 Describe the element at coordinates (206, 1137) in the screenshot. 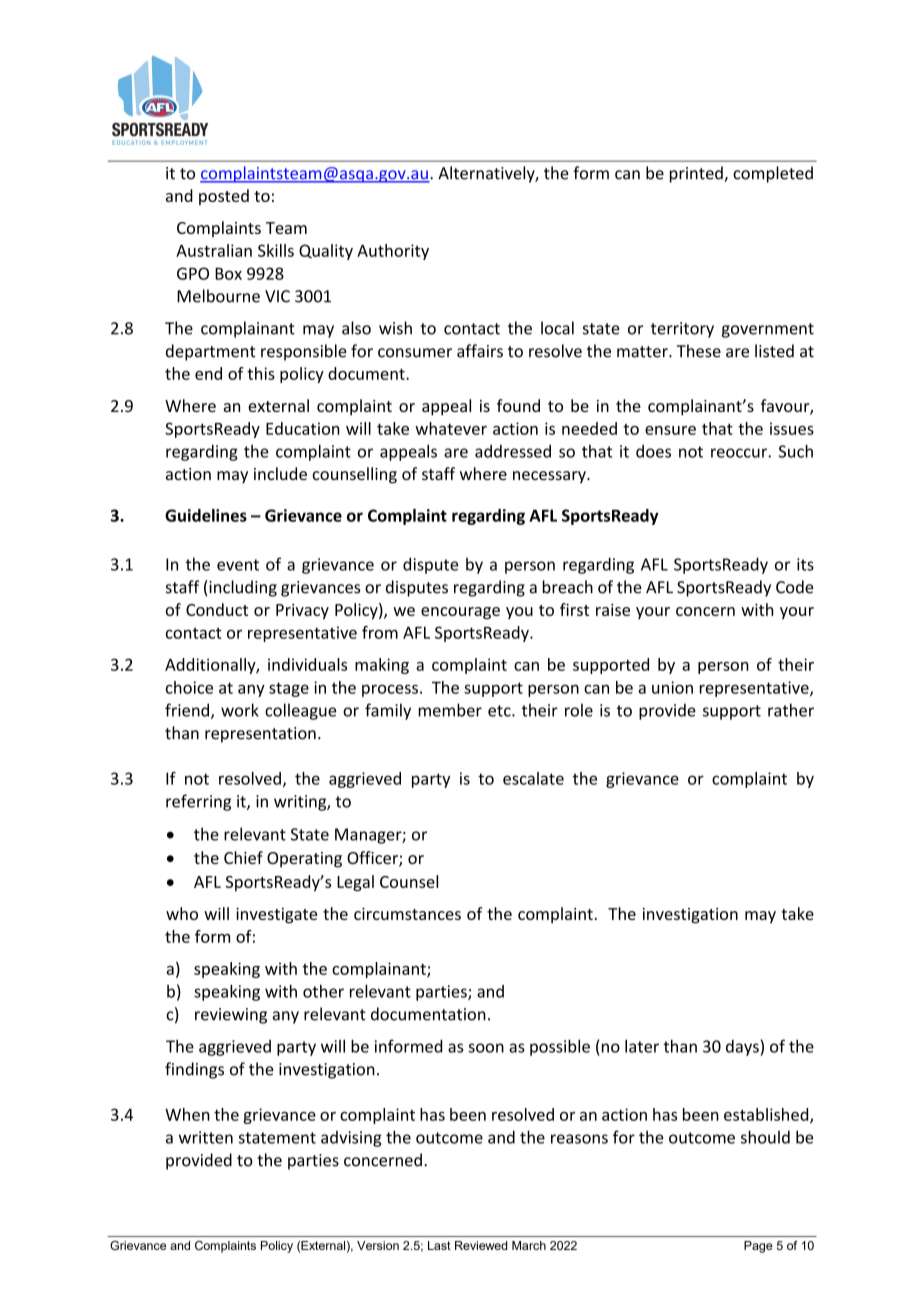

I see `written` at that location.
